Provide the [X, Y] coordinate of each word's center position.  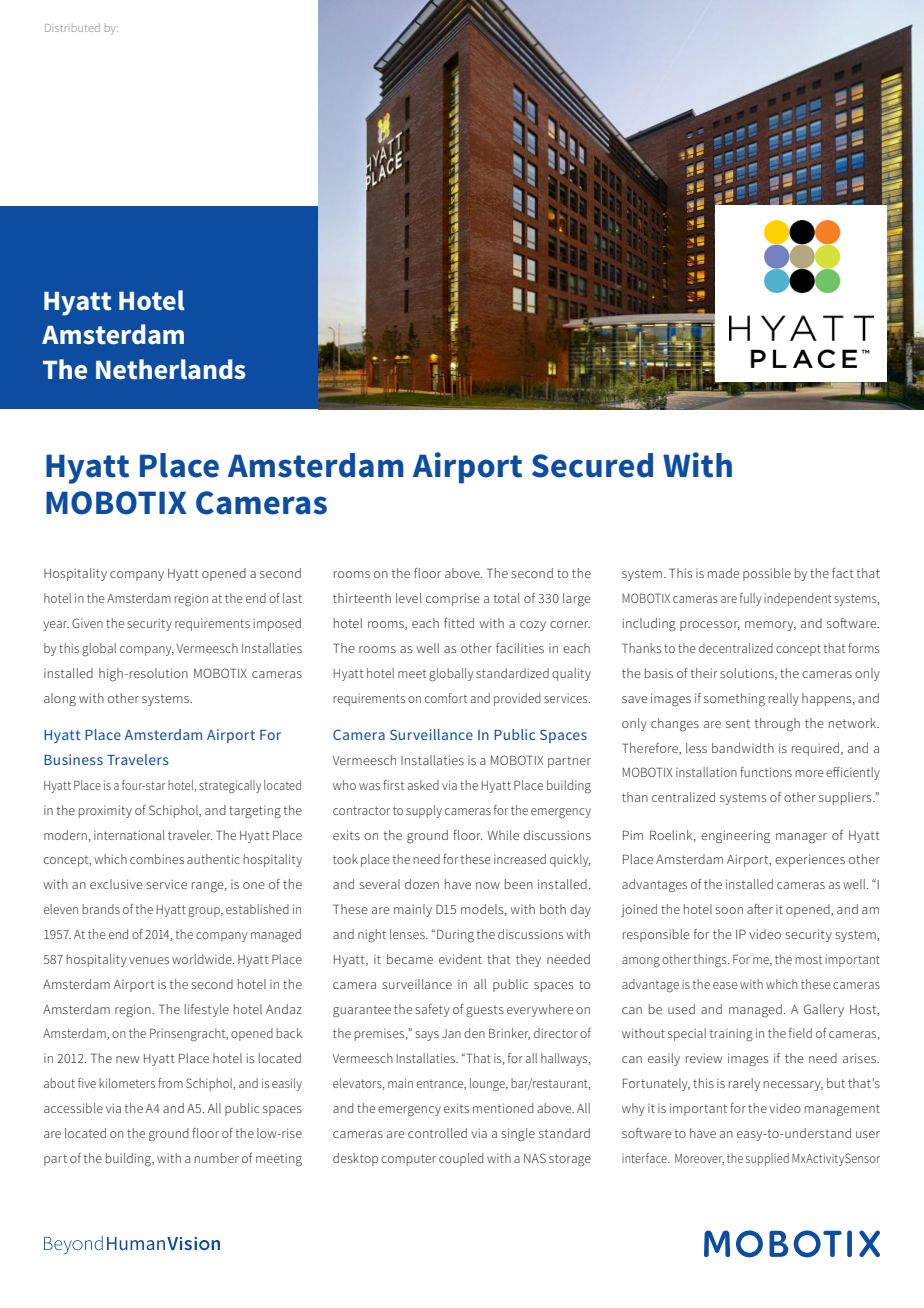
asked [423, 785]
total [507, 598]
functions [766, 772]
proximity [105, 811]
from [170, 1083]
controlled [437, 1133]
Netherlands [171, 369]
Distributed [72, 27]
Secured [592, 465]
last [292, 598]
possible [767, 574]
